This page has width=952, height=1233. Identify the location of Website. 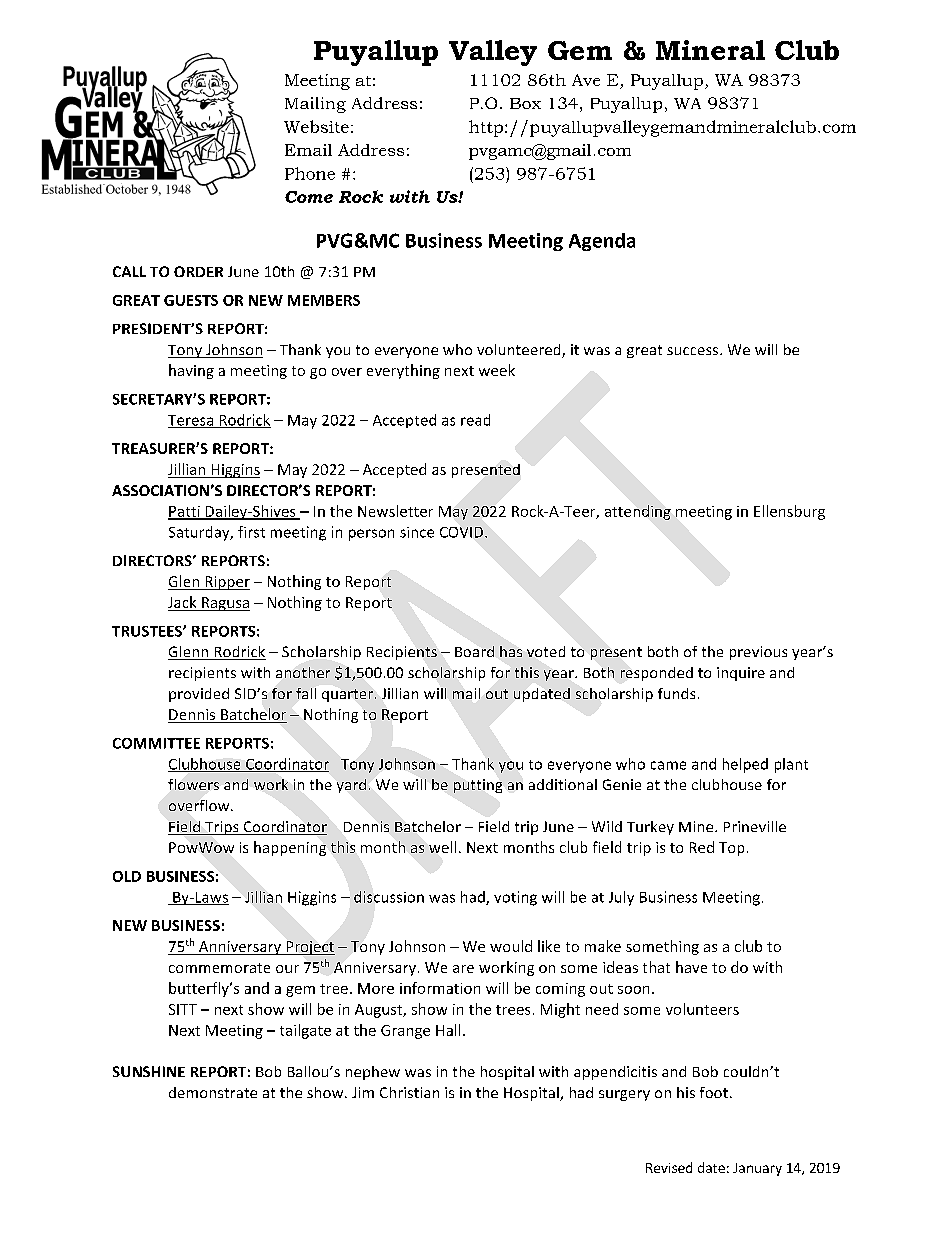
(316, 126).
